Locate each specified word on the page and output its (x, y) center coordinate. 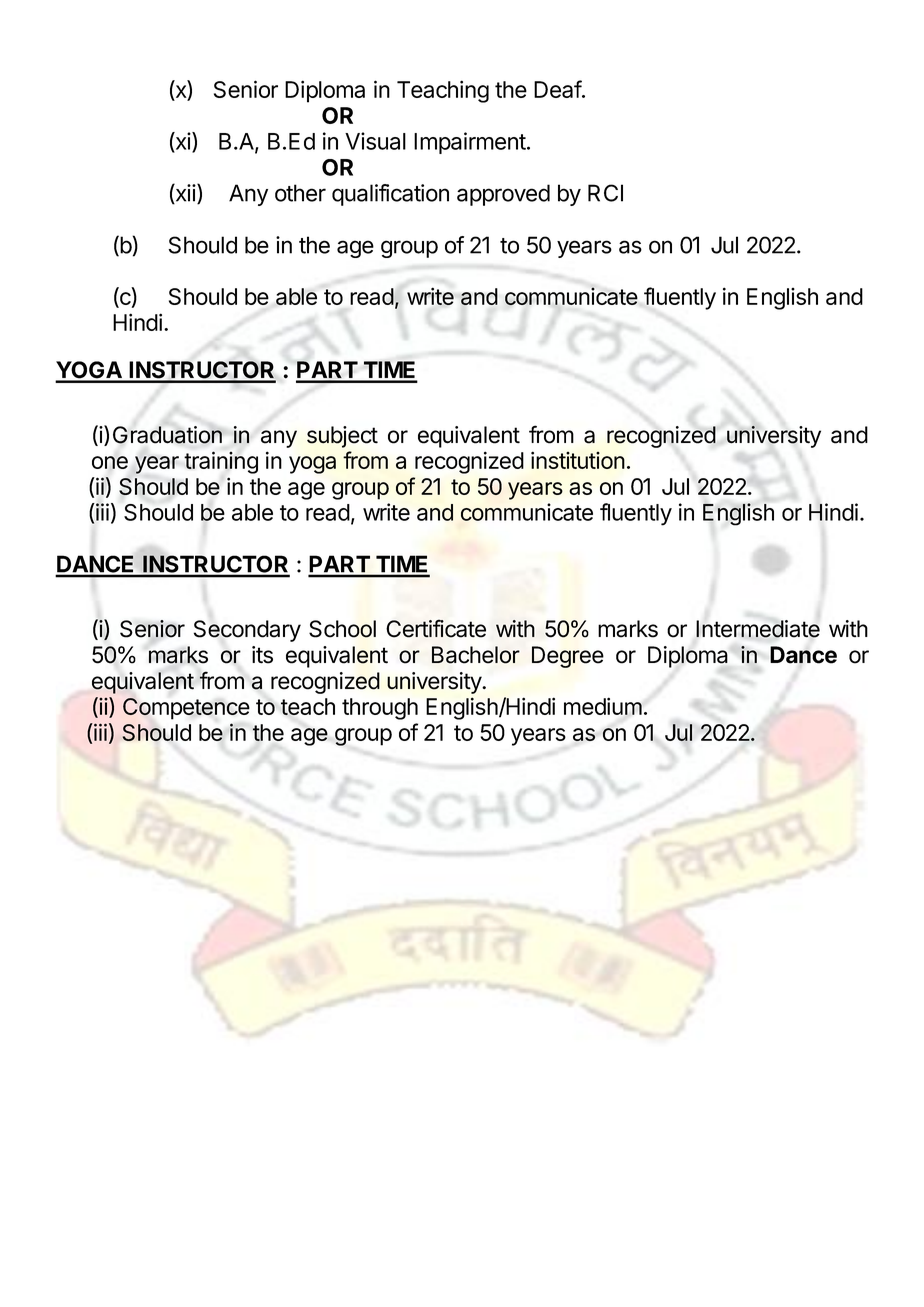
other (300, 193)
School (342, 629)
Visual (375, 141)
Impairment (470, 143)
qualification (390, 195)
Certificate (436, 628)
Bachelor (476, 655)
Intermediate (758, 629)
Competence (186, 709)
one (110, 462)
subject (342, 437)
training (221, 462)
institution (578, 460)
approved (503, 195)
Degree (568, 657)
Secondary (247, 631)
